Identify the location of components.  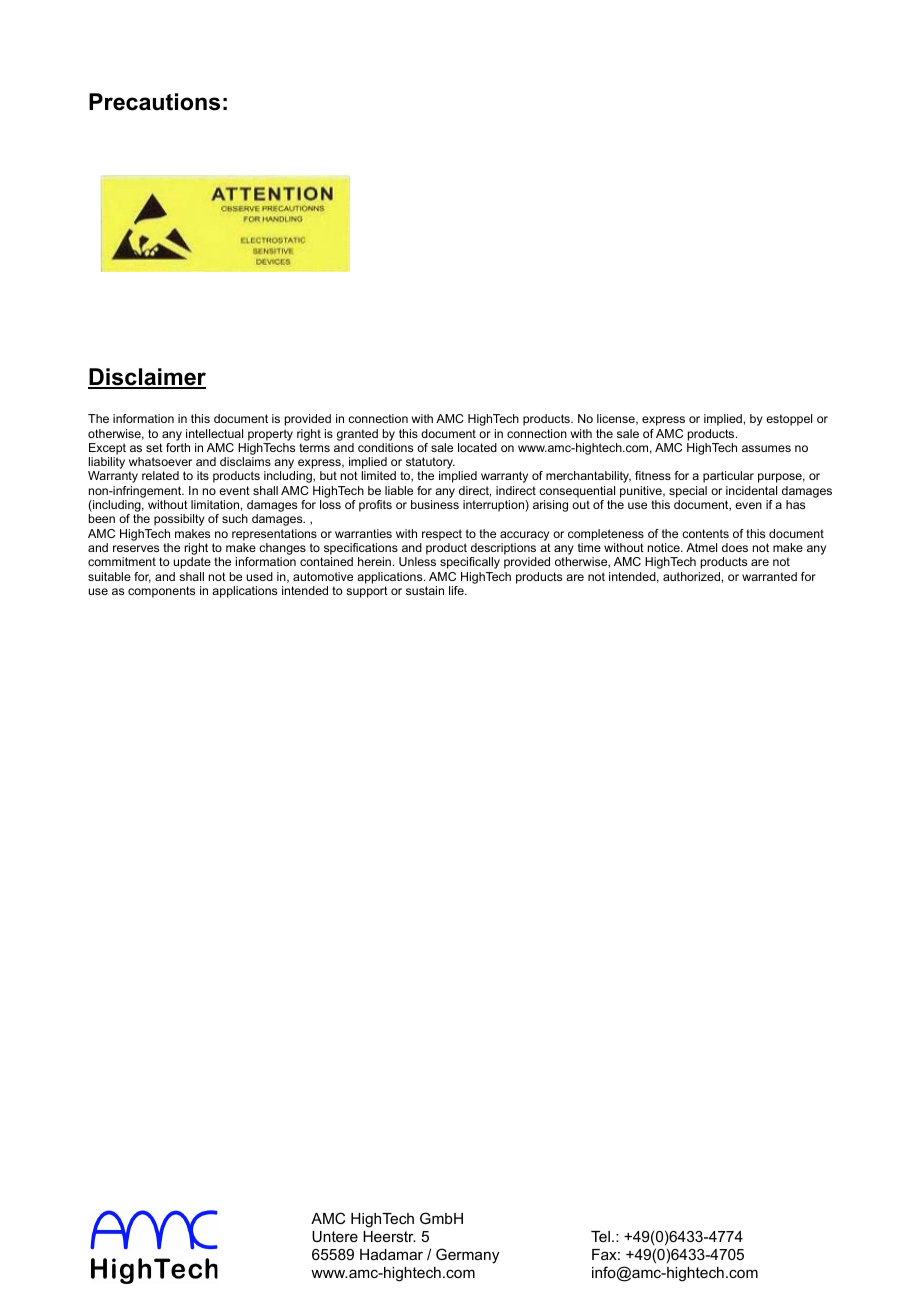
(161, 592).
